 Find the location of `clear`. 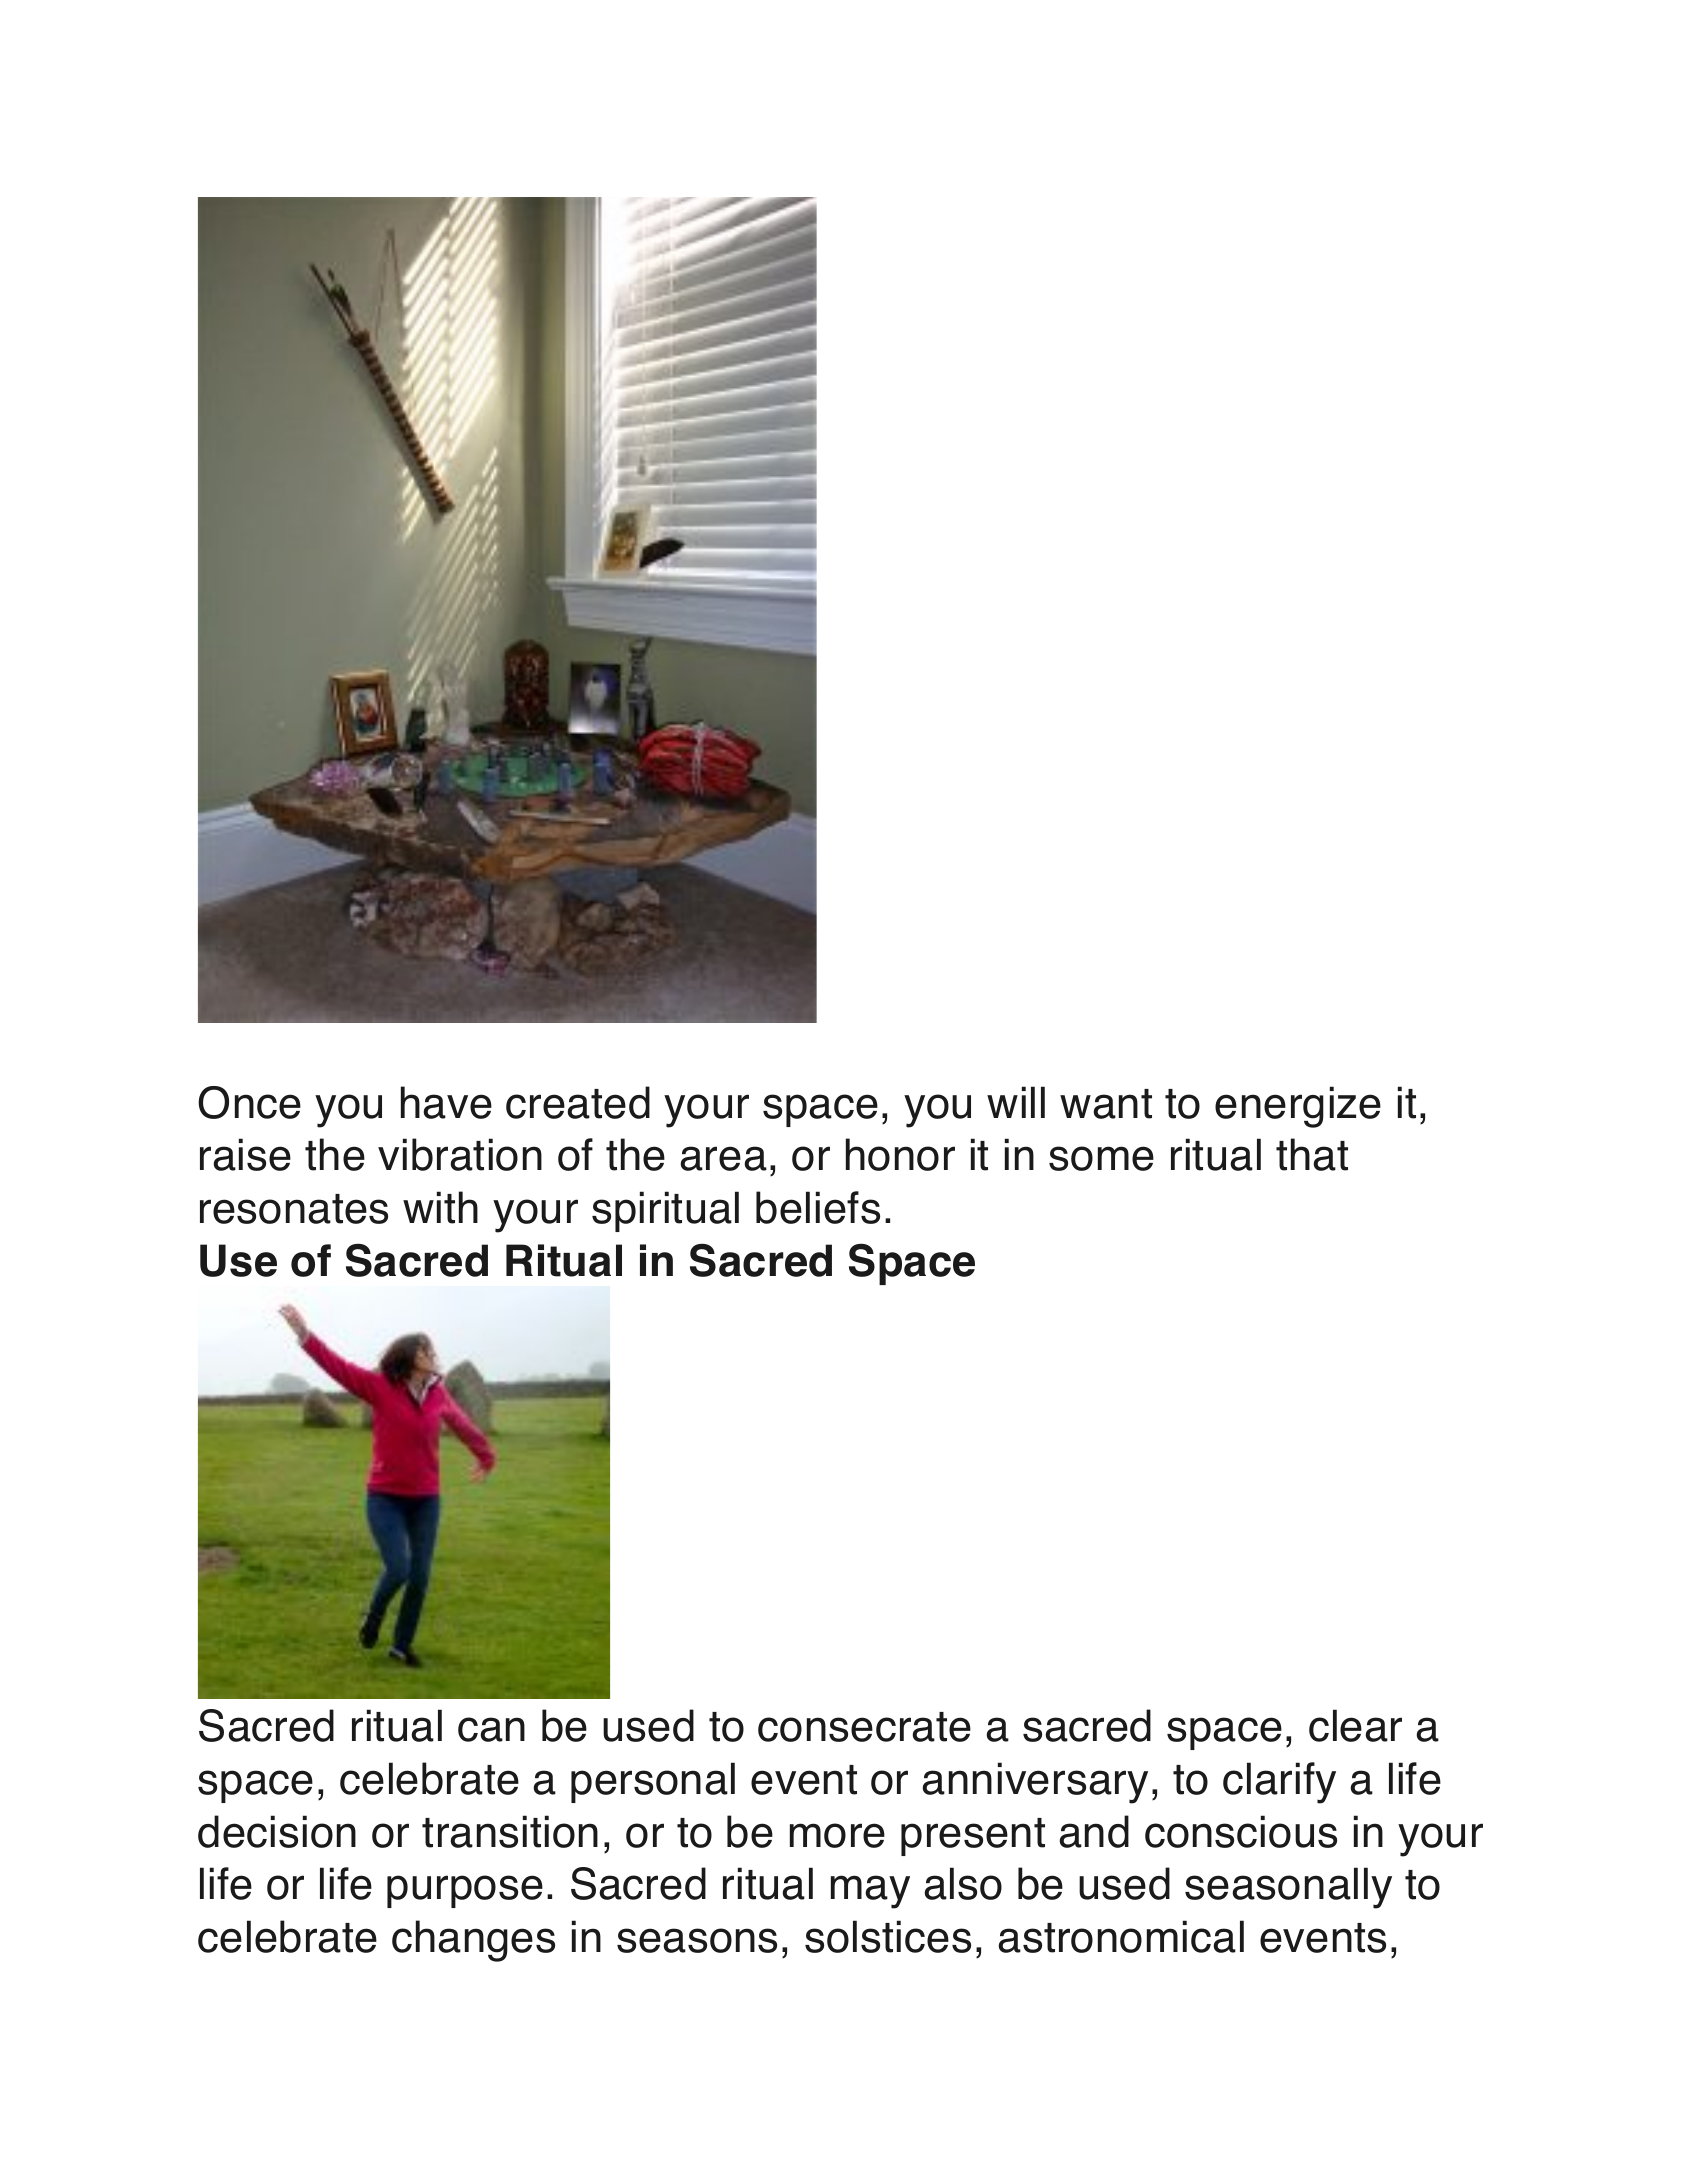

clear is located at coordinates (1355, 1725).
